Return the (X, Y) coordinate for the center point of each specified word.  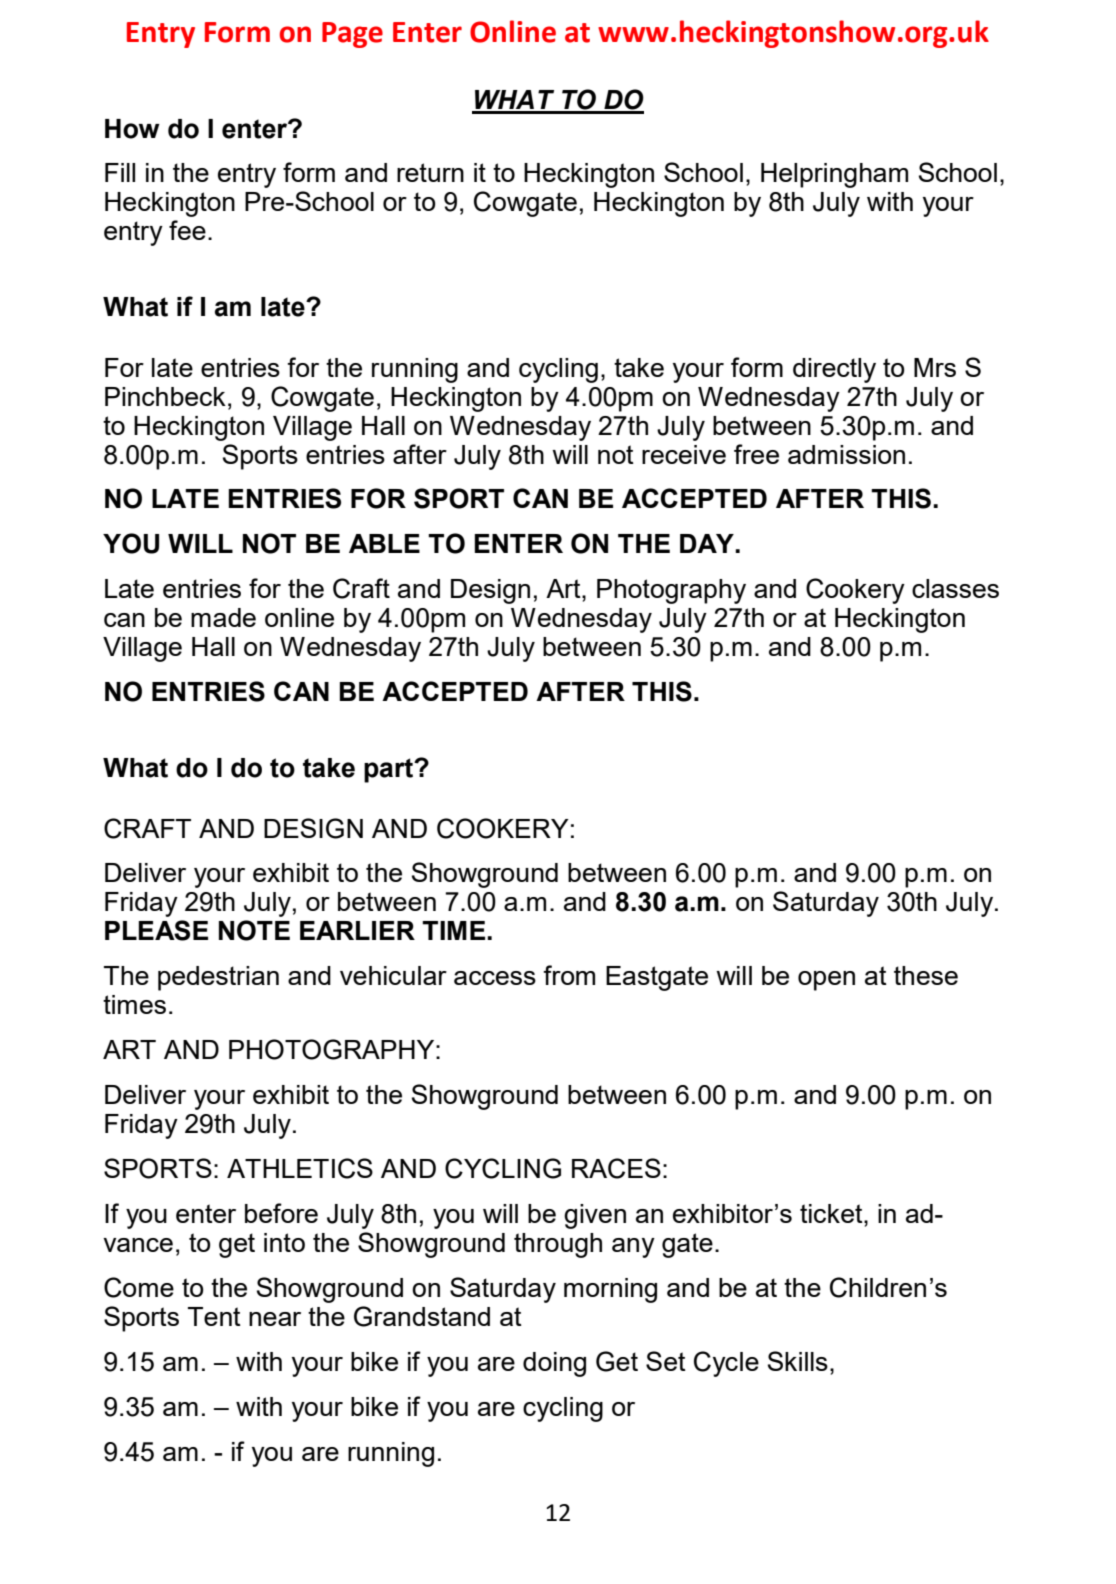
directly (834, 370)
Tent (214, 1316)
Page (352, 35)
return (430, 172)
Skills (798, 1361)
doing (554, 1364)
